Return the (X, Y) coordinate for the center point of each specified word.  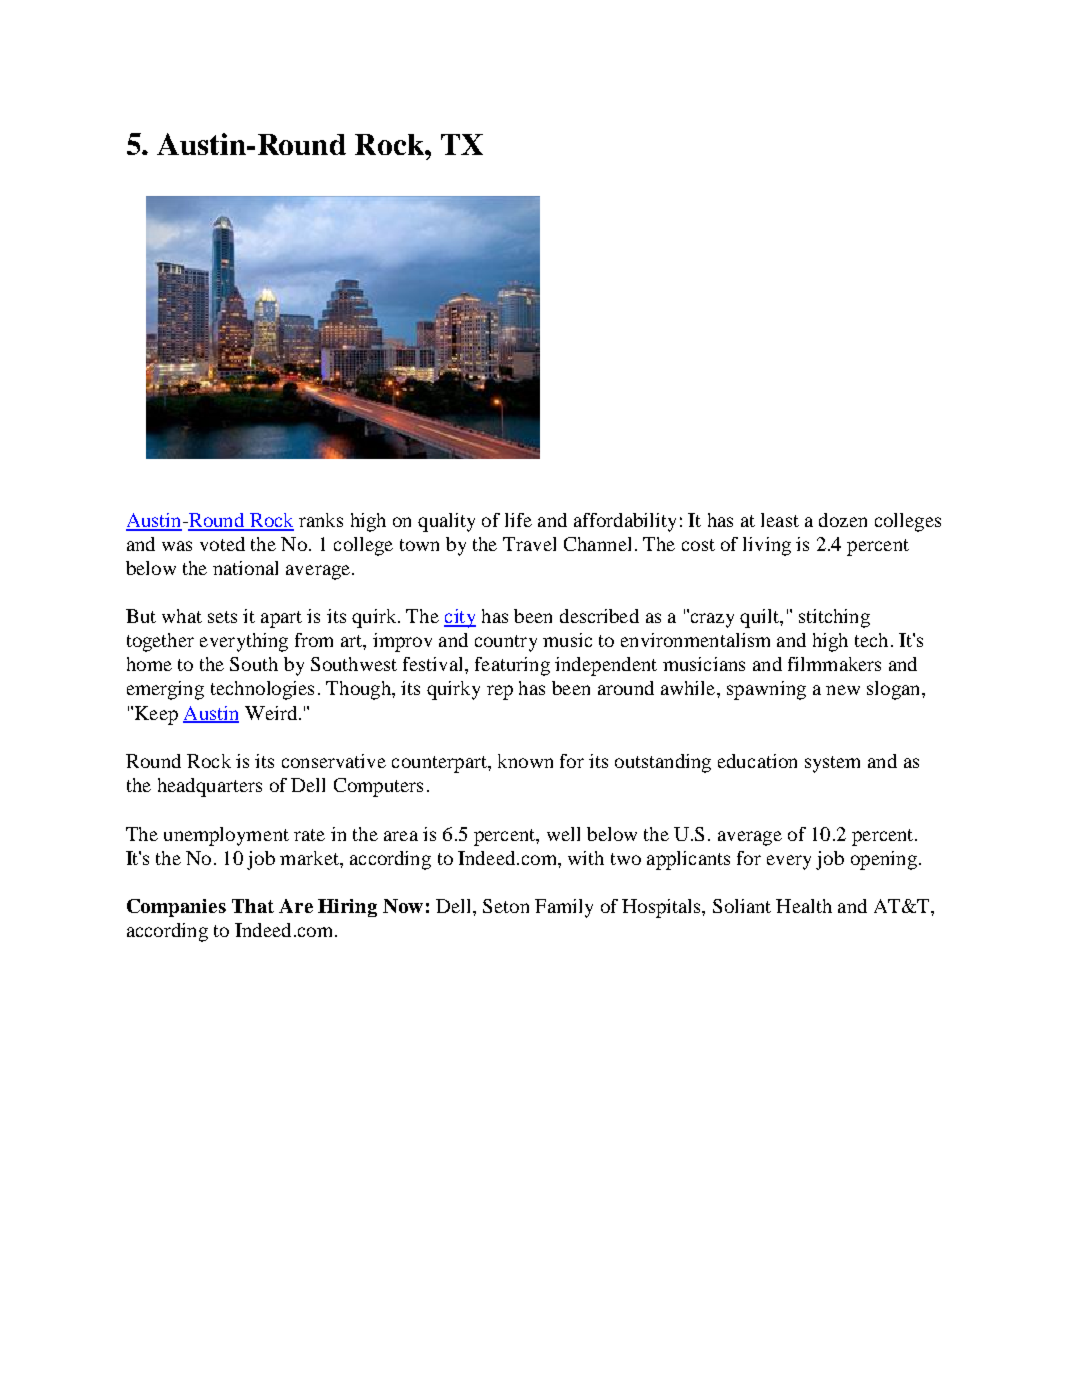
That (253, 906)
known (525, 761)
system (832, 764)
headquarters (210, 787)
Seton (506, 906)
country (506, 643)
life (518, 520)
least (780, 520)
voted (222, 544)
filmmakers (834, 664)
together (160, 642)
